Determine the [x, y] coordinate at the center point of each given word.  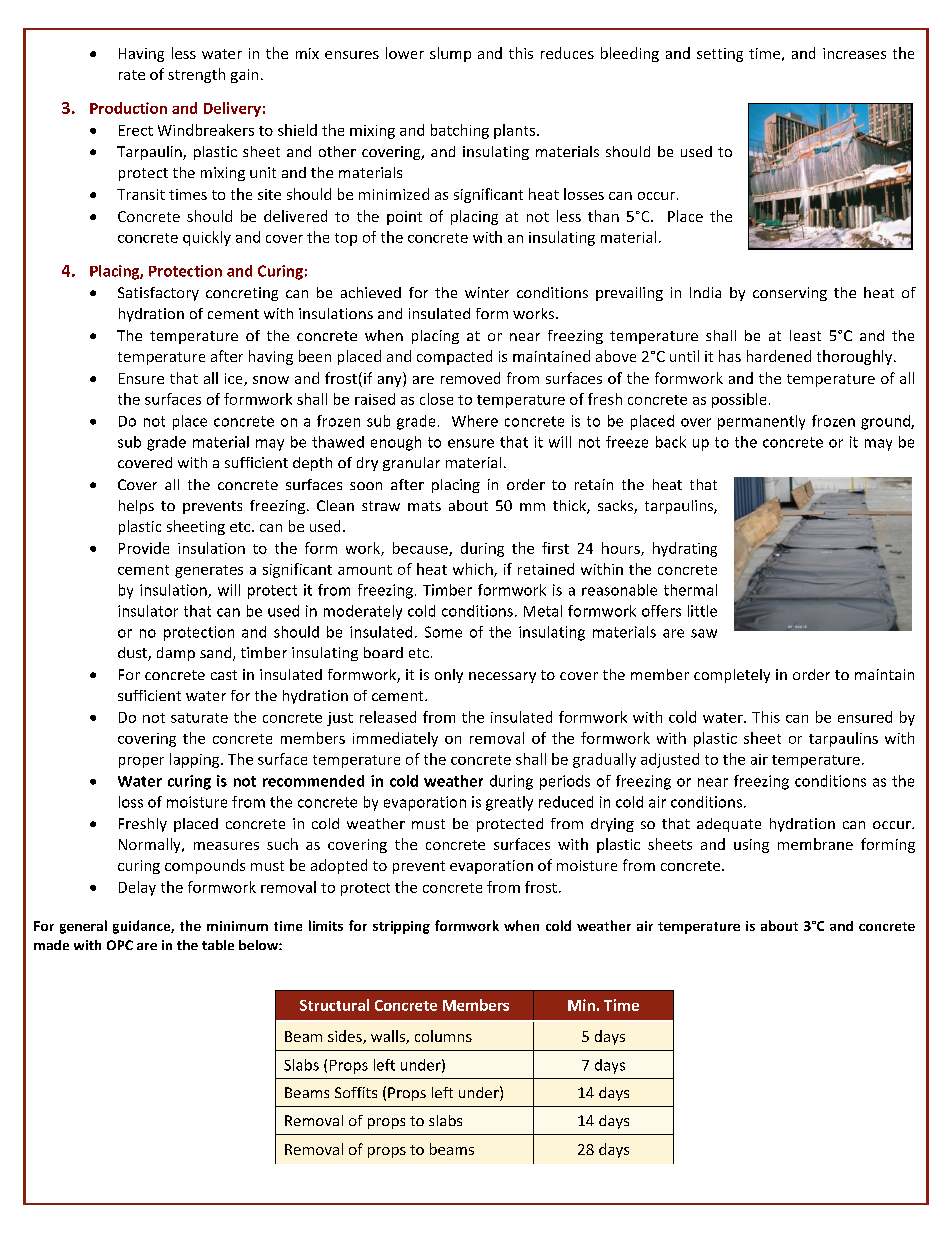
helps [136, 507]
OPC [120, 945]
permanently [761, 422]
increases [854, 53]
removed [470, 378]
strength [196, 75]
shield [297, 130]
